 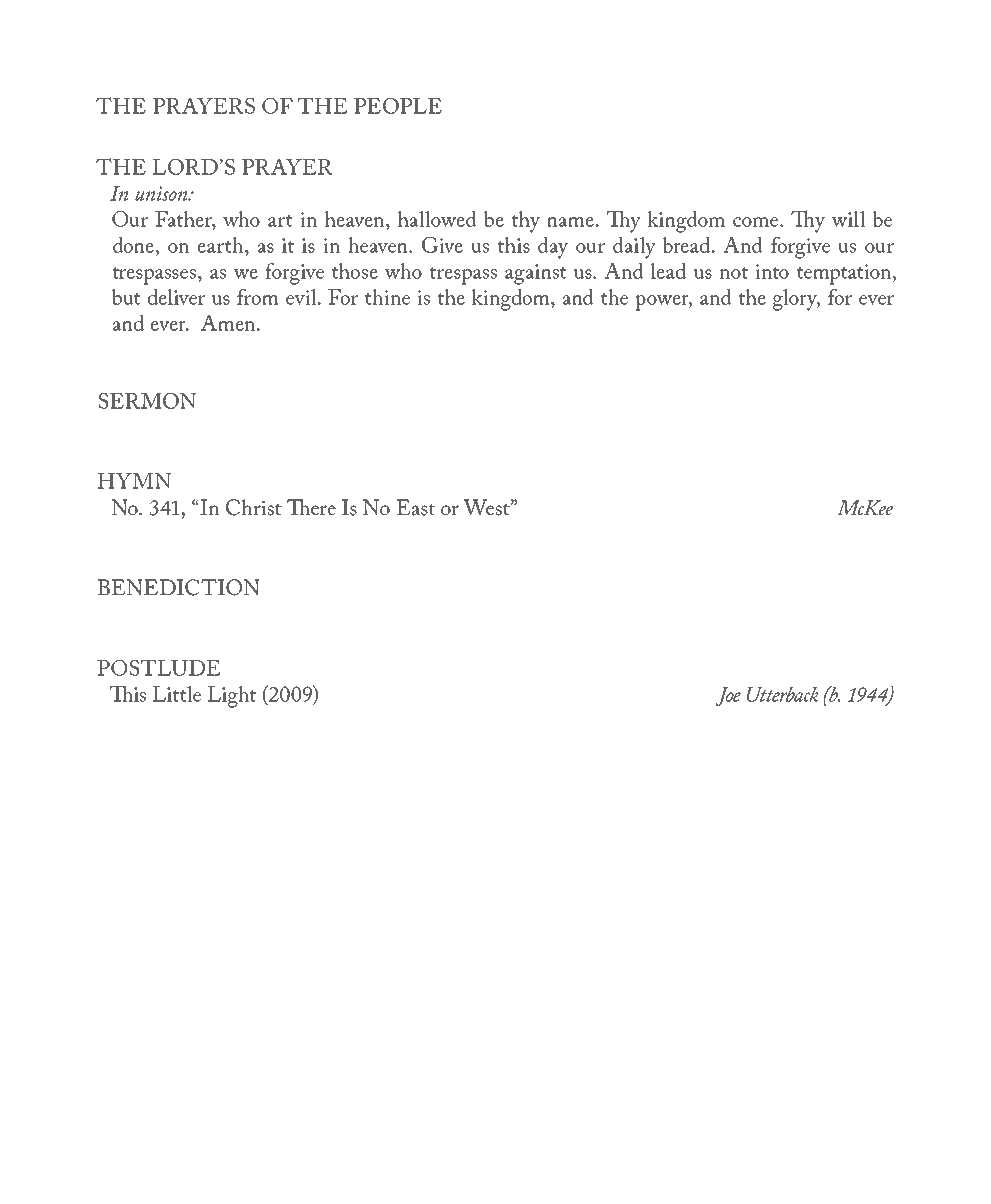 What do you see at coordinates (398, 106) in the screenshot?
I see `PEOPLE` at bounding box center [398, 106].
